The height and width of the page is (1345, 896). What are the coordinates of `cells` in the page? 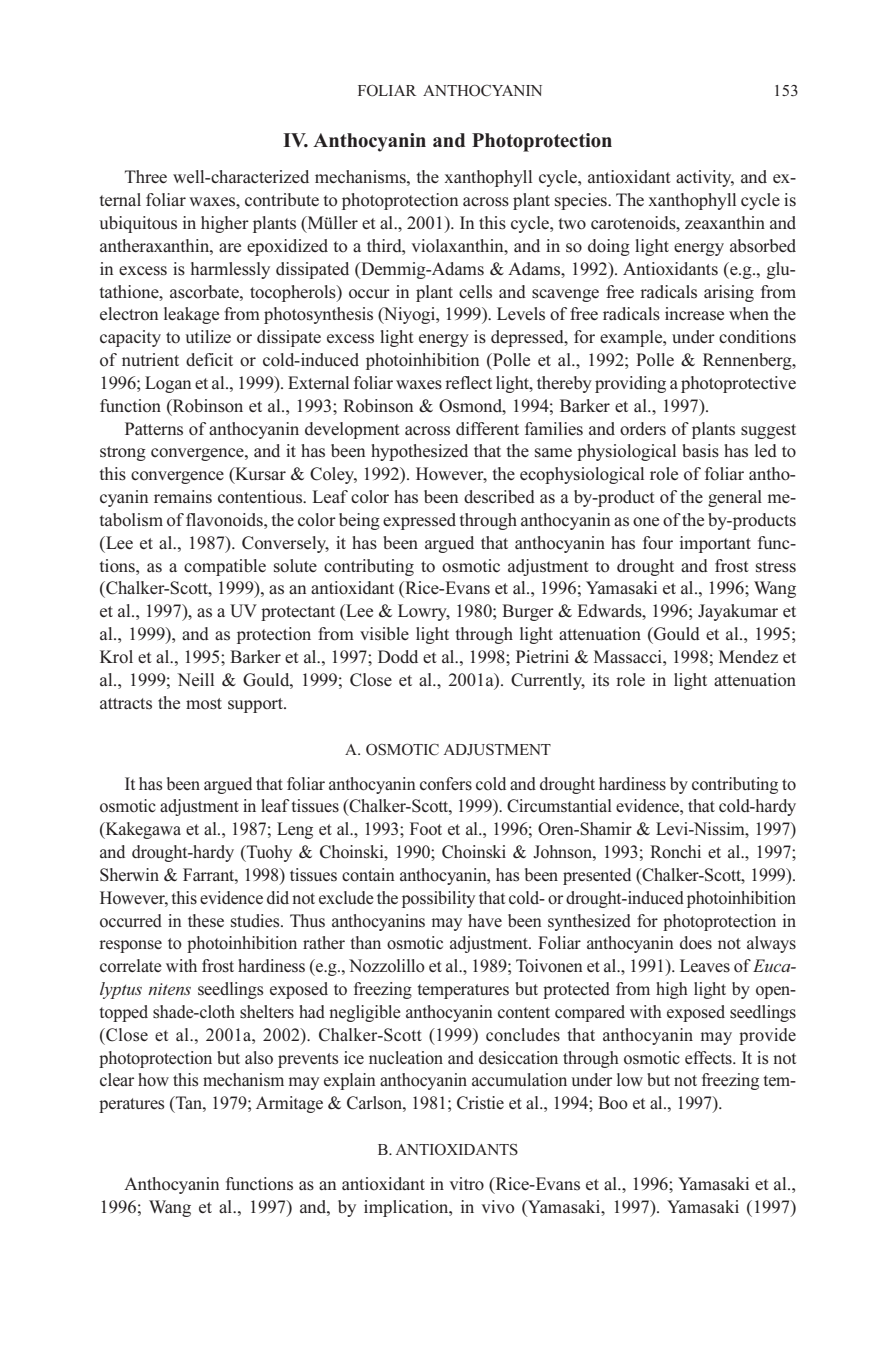 It's located at (475, 291).
